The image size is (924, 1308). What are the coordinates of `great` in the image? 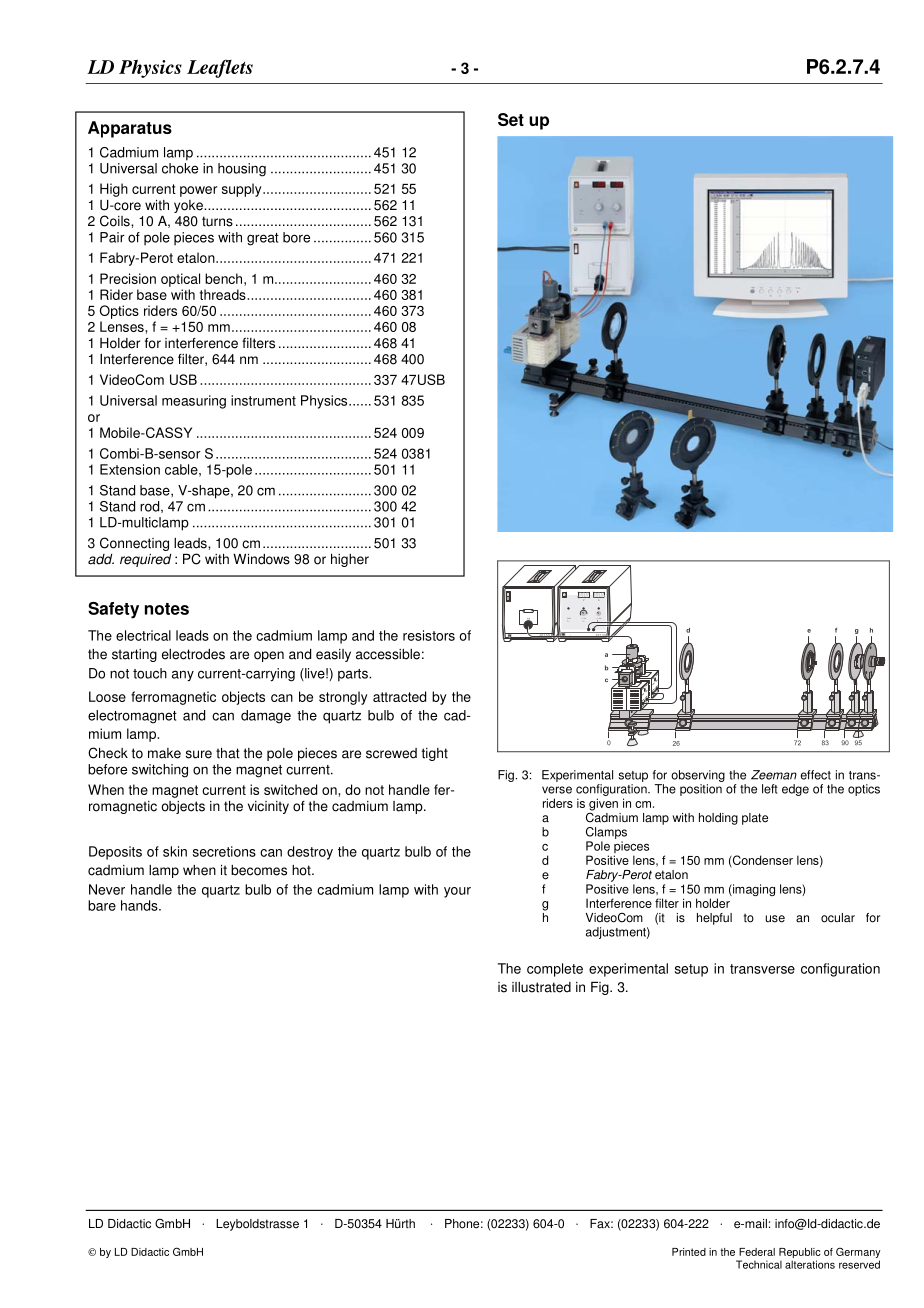 It's located at (263, 239).
